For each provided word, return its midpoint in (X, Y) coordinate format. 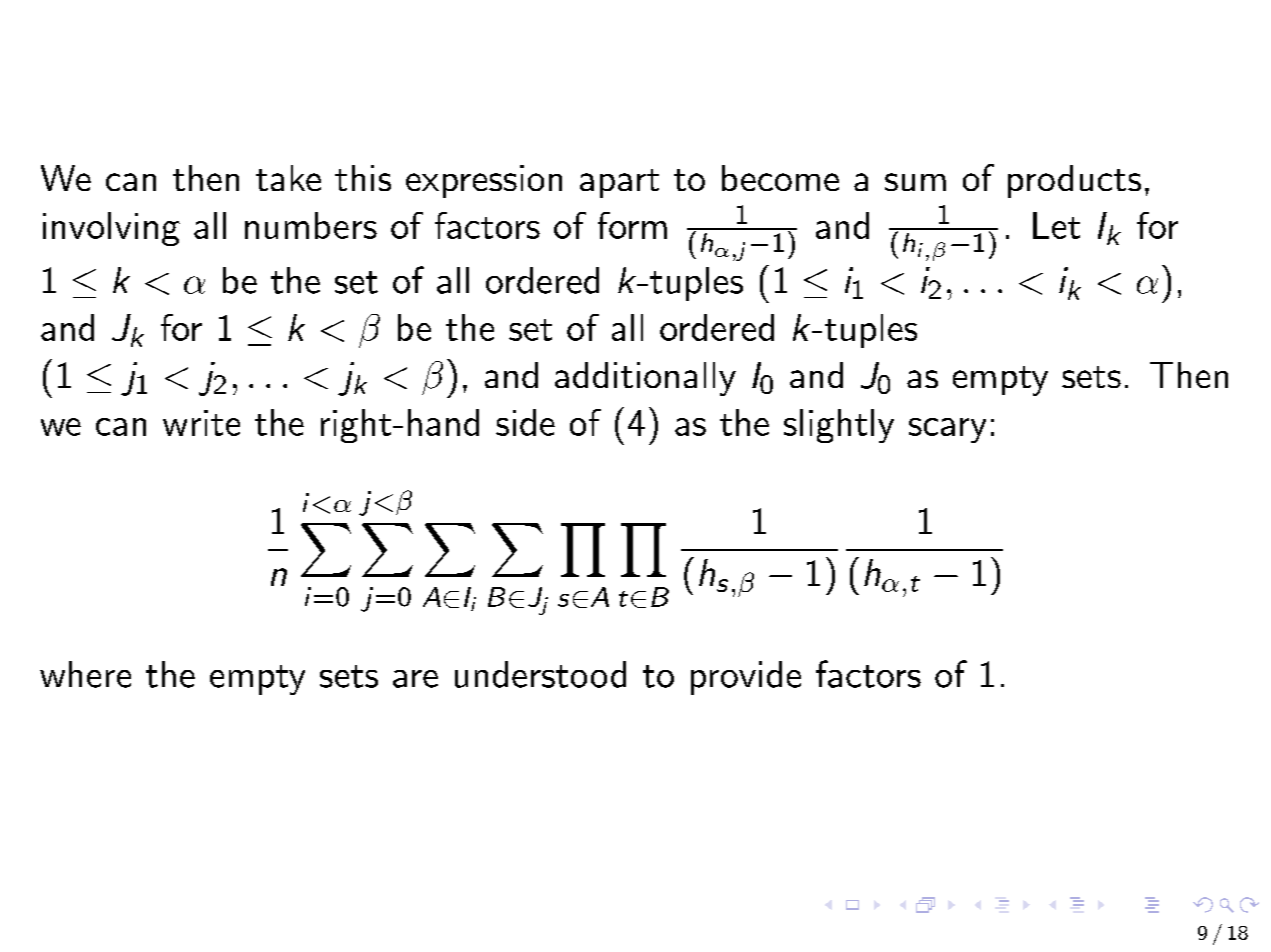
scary (947, 430)
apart (619, 183)
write (201, 423)
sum (915, 182)
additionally (645, 379)
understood (540, 674)
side (525, 422)
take (288, 178)
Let (1056, 225)
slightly (839, 426)
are (415, 679)
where (85, 674)
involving (111, 229)
